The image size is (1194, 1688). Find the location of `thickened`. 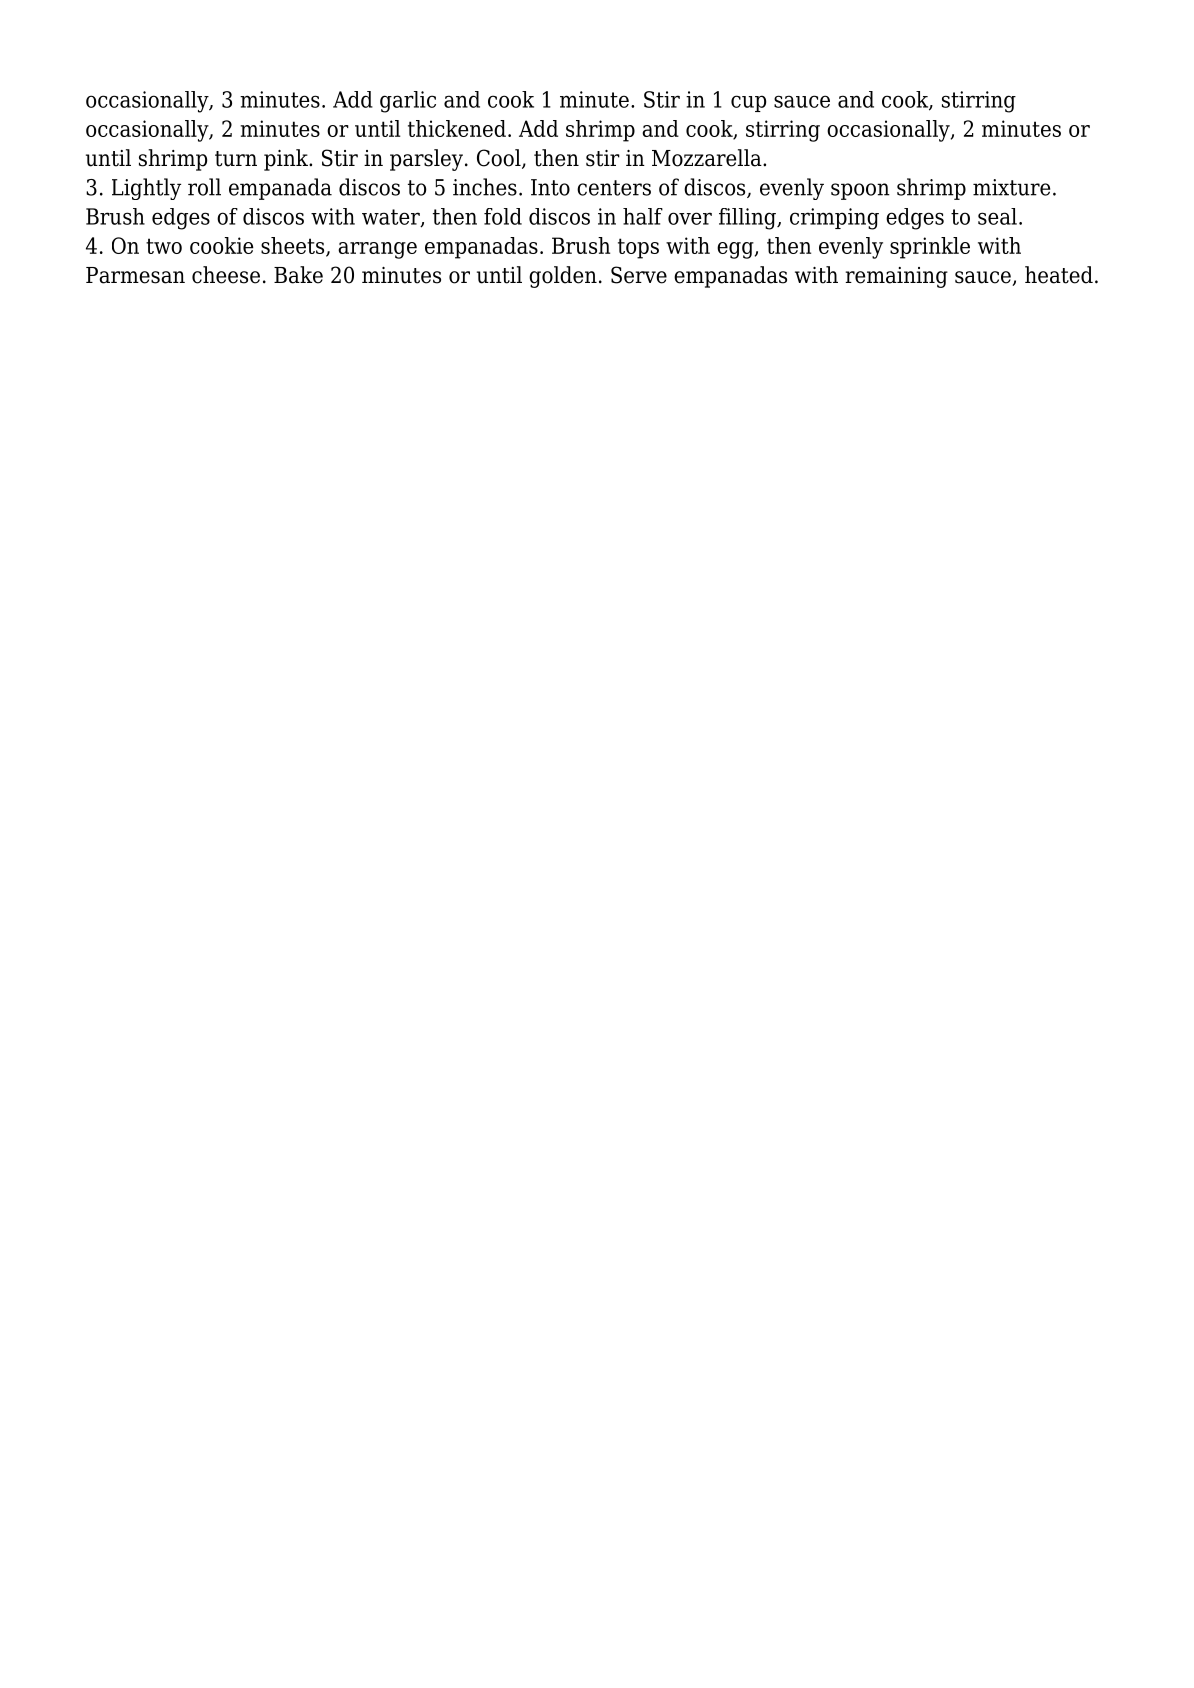

thickened is located at coordinates (457, 128).
